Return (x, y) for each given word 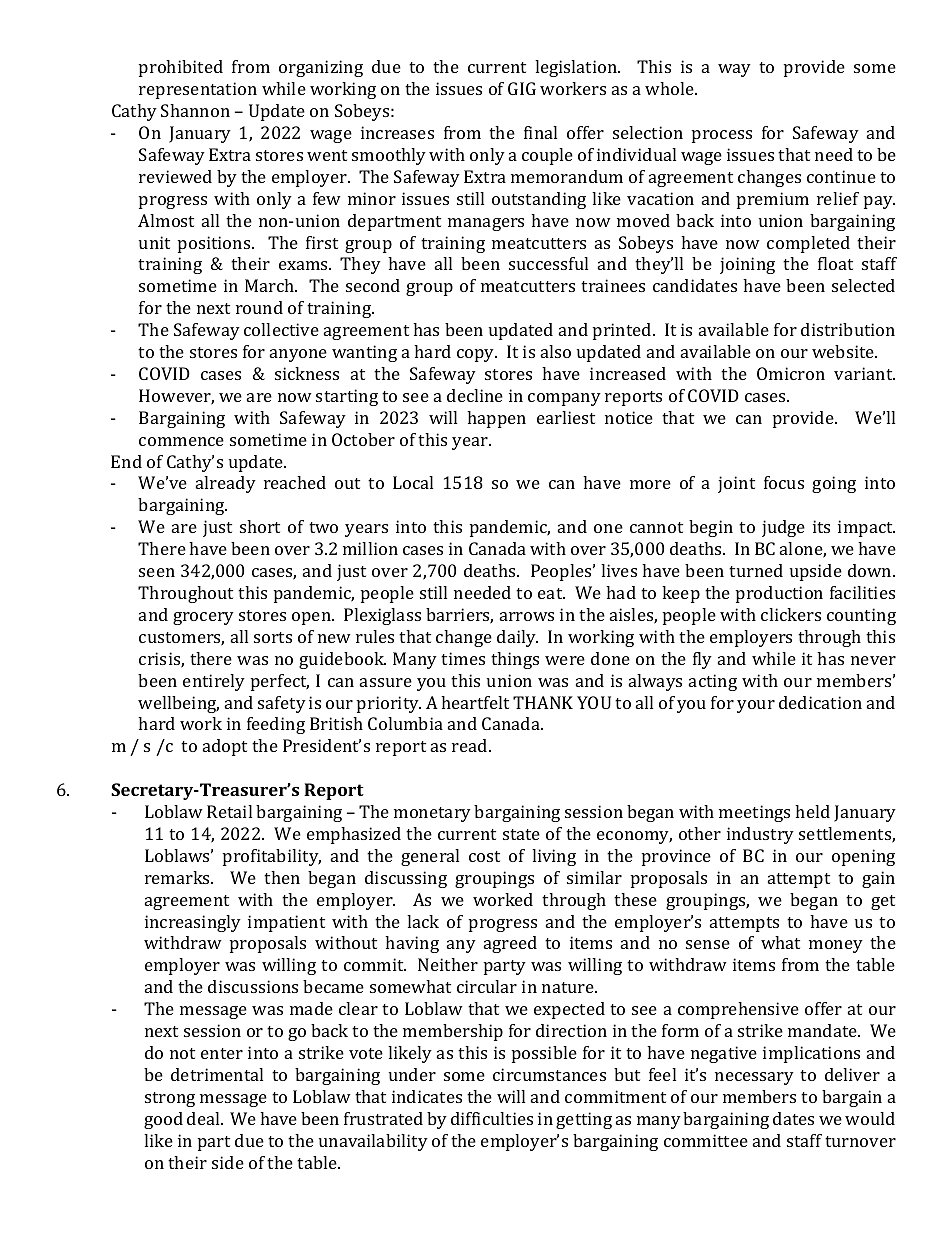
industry (760, 835)
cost (484, 856)
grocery (203, 618)
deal (204, 1118)
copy (477, 355)
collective (281, 329)
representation (198, 90)
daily (517, 638)
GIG (522, 88)
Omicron (791, 373)
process (722, 136)
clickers (791, 614)
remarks (179, 877)
